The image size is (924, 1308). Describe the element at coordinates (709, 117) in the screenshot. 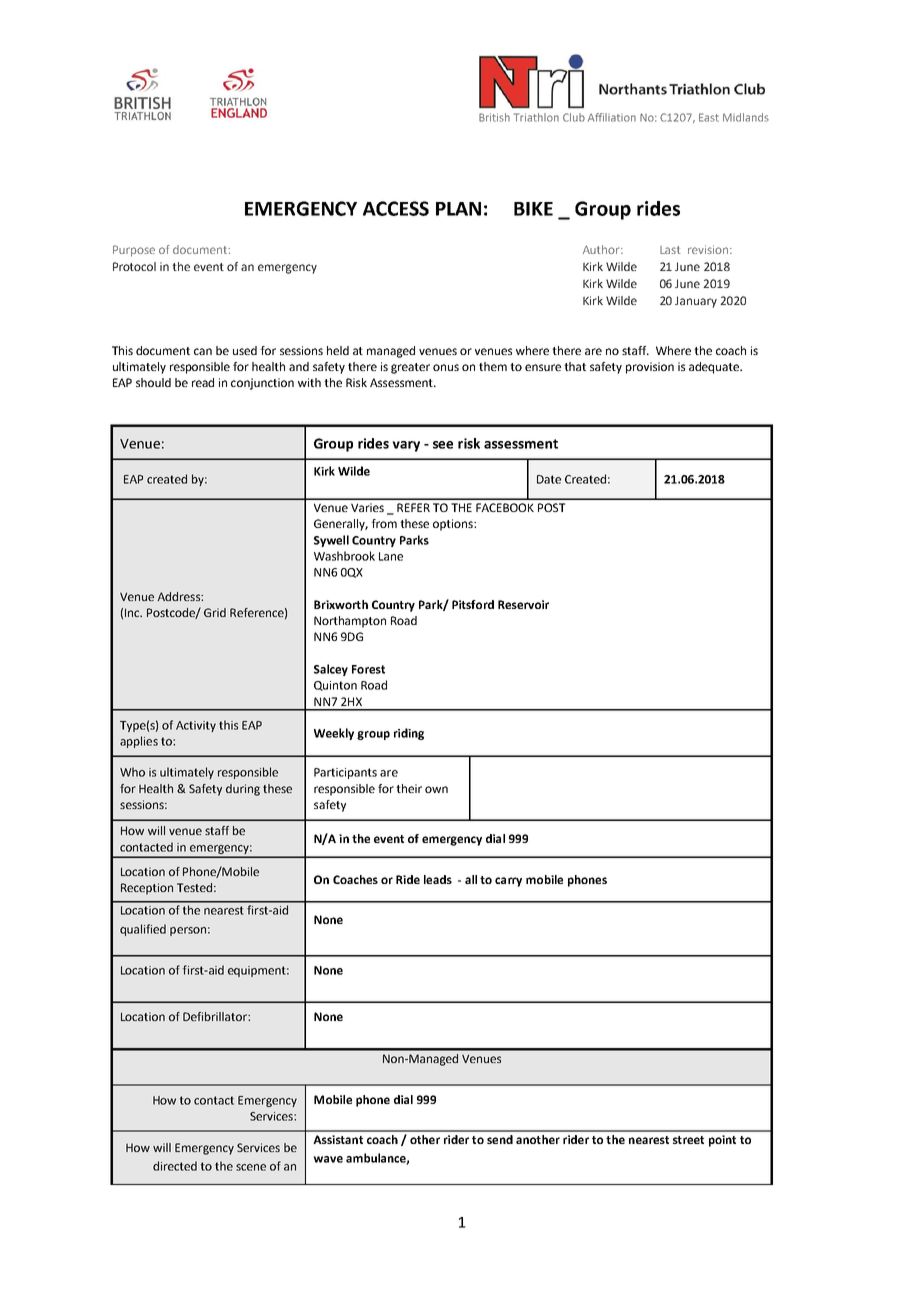

I see `East` at that location.
